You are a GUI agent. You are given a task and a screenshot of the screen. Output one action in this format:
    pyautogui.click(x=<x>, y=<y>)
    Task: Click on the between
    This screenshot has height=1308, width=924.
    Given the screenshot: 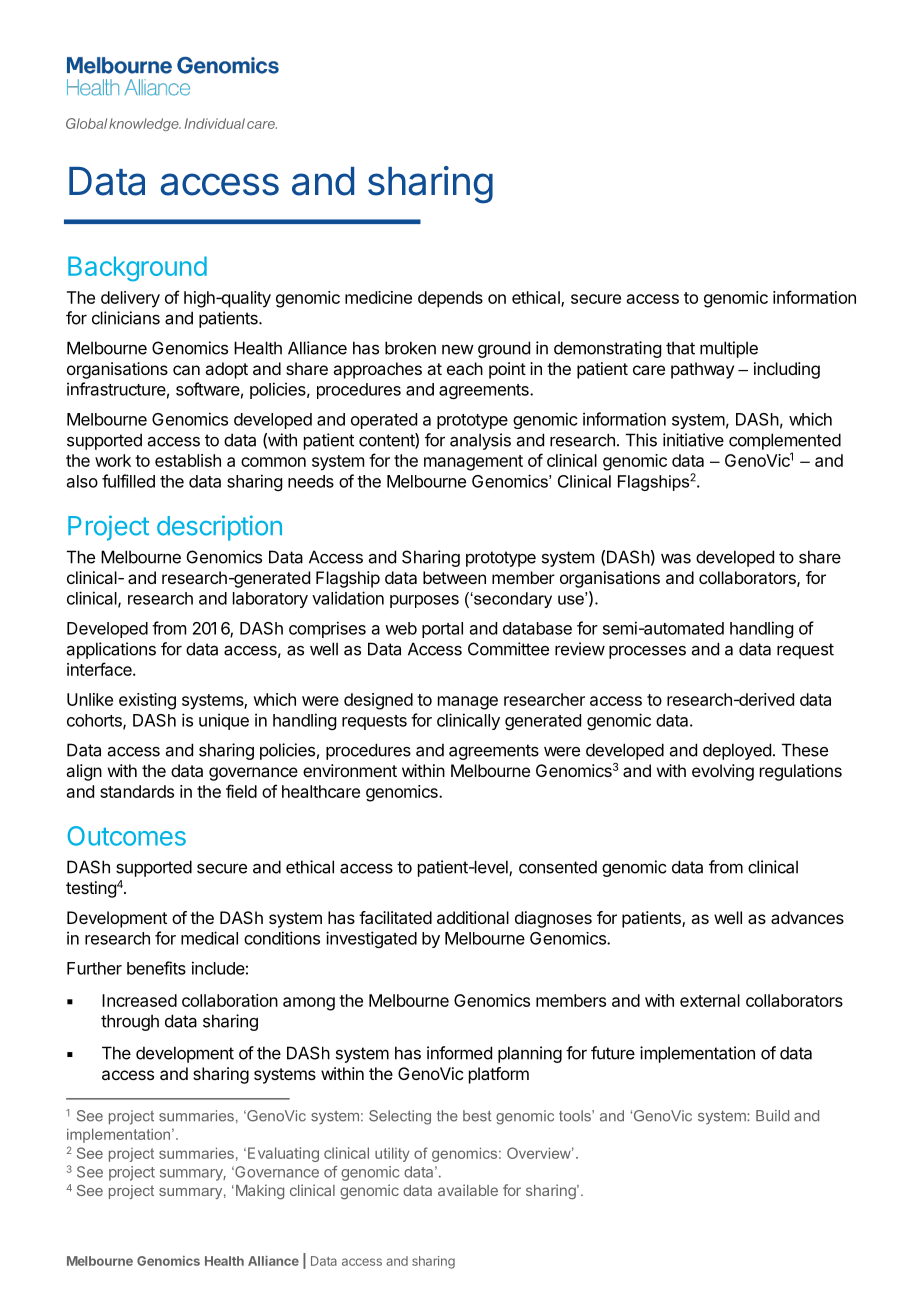 What is the action you would take?
    pyautogui.click(x=454, y=577)
